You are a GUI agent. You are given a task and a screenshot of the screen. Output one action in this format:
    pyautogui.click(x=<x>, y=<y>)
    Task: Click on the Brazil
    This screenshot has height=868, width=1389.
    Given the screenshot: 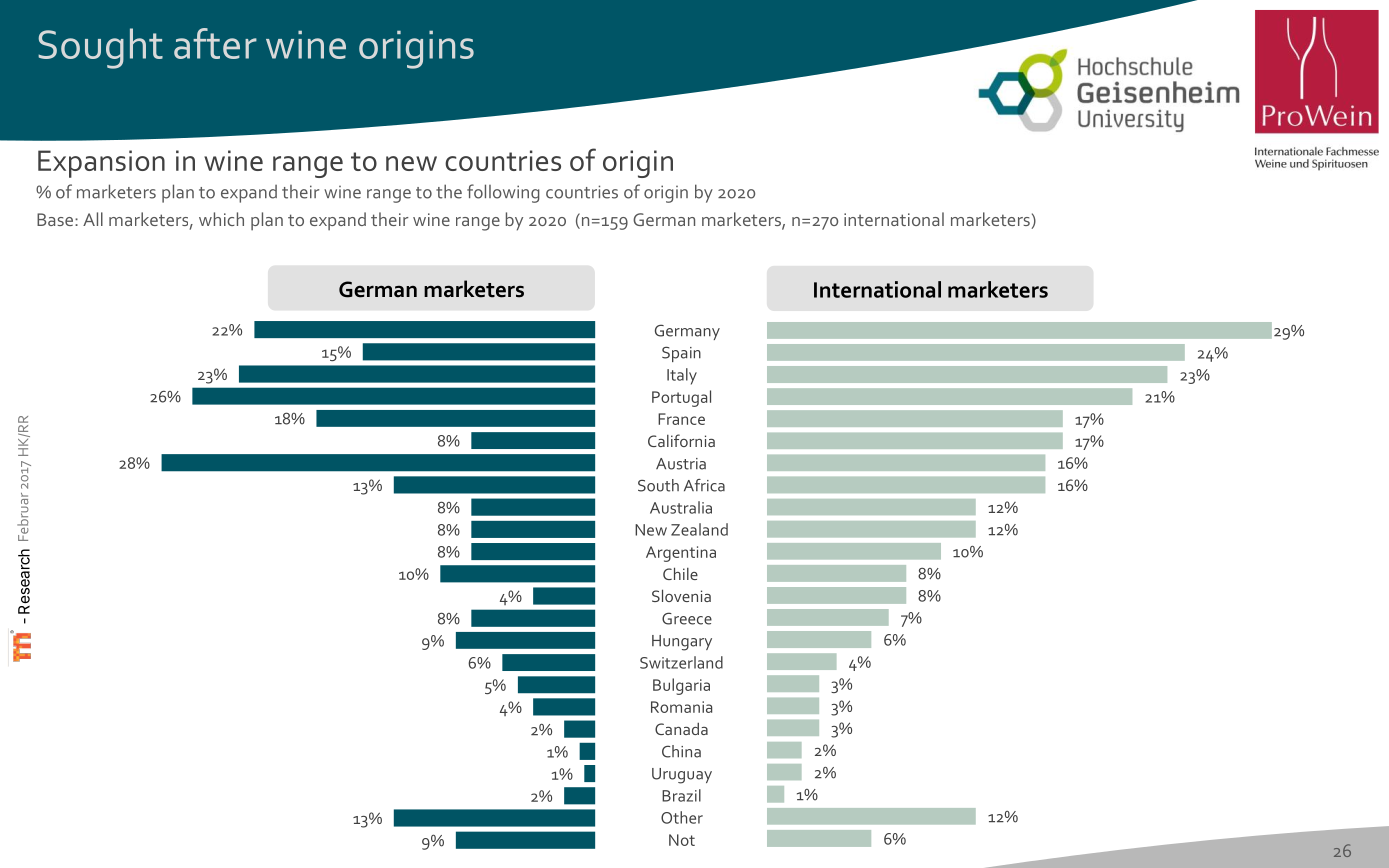 What is the action you would take?
    pyautogui.click(x=681, y=795)
